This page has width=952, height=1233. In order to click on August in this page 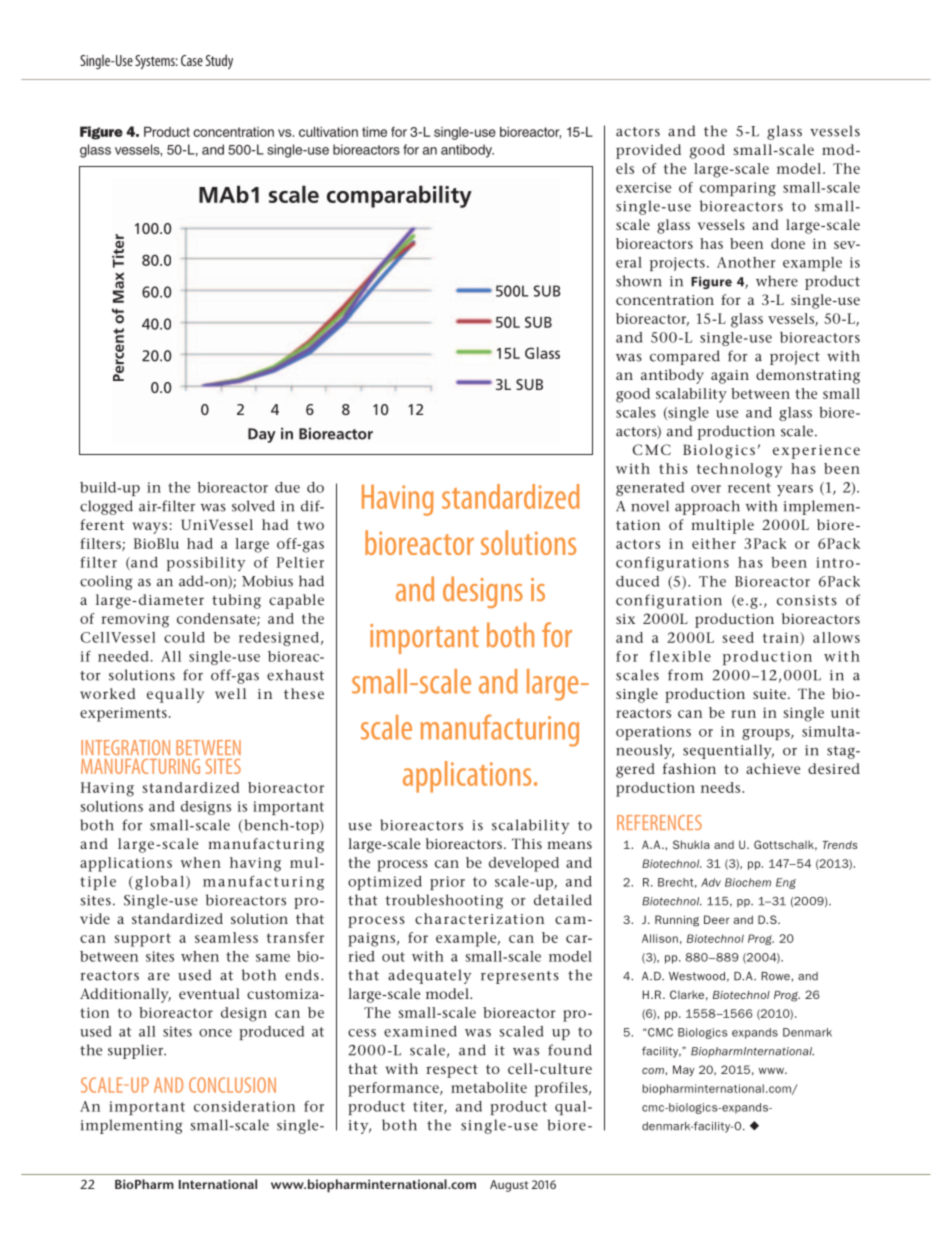, I will do `click(509, 1186)`.
